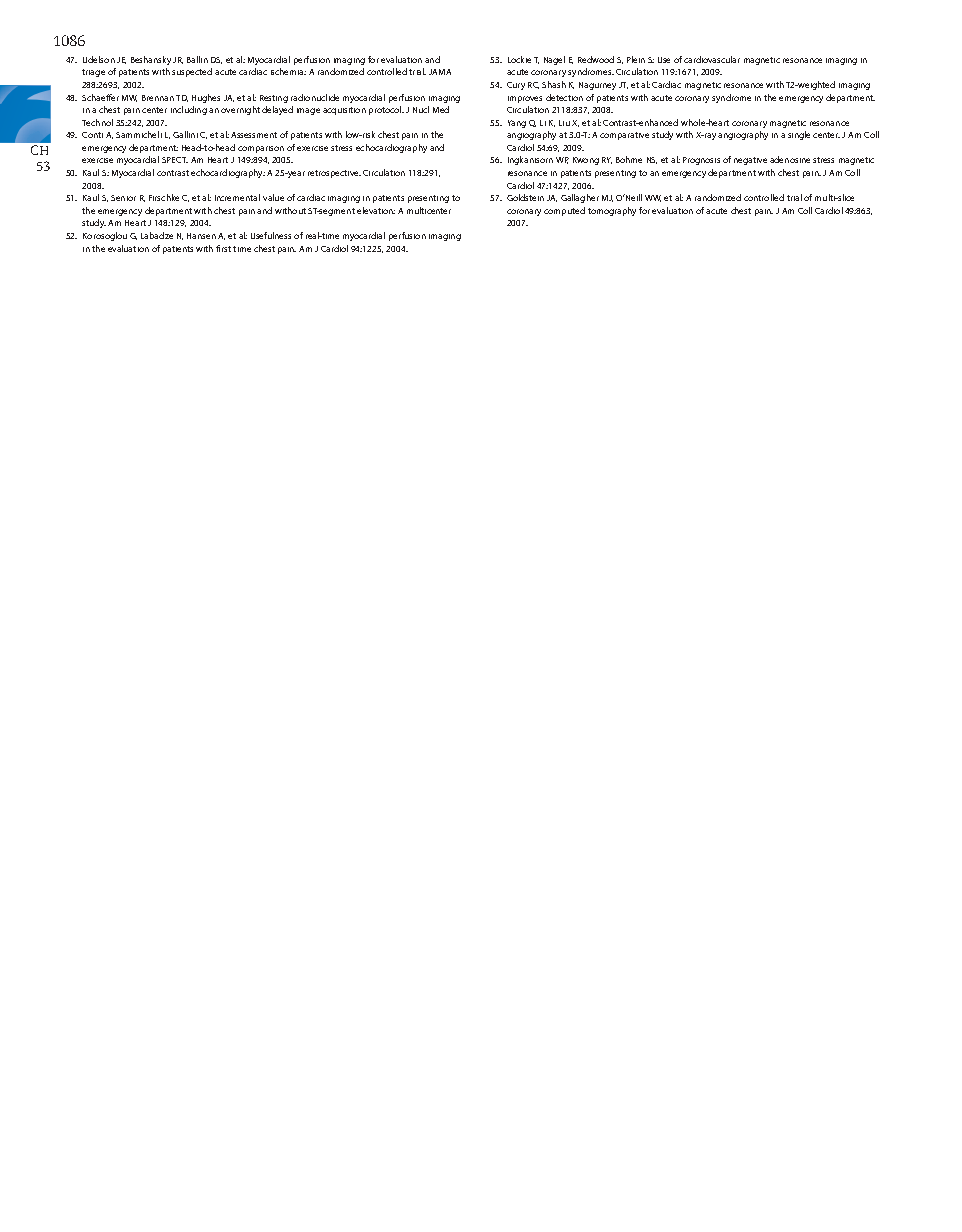 This screenshot has height=1232, width=962. I want to click on Ballin, so click(197, 59).
